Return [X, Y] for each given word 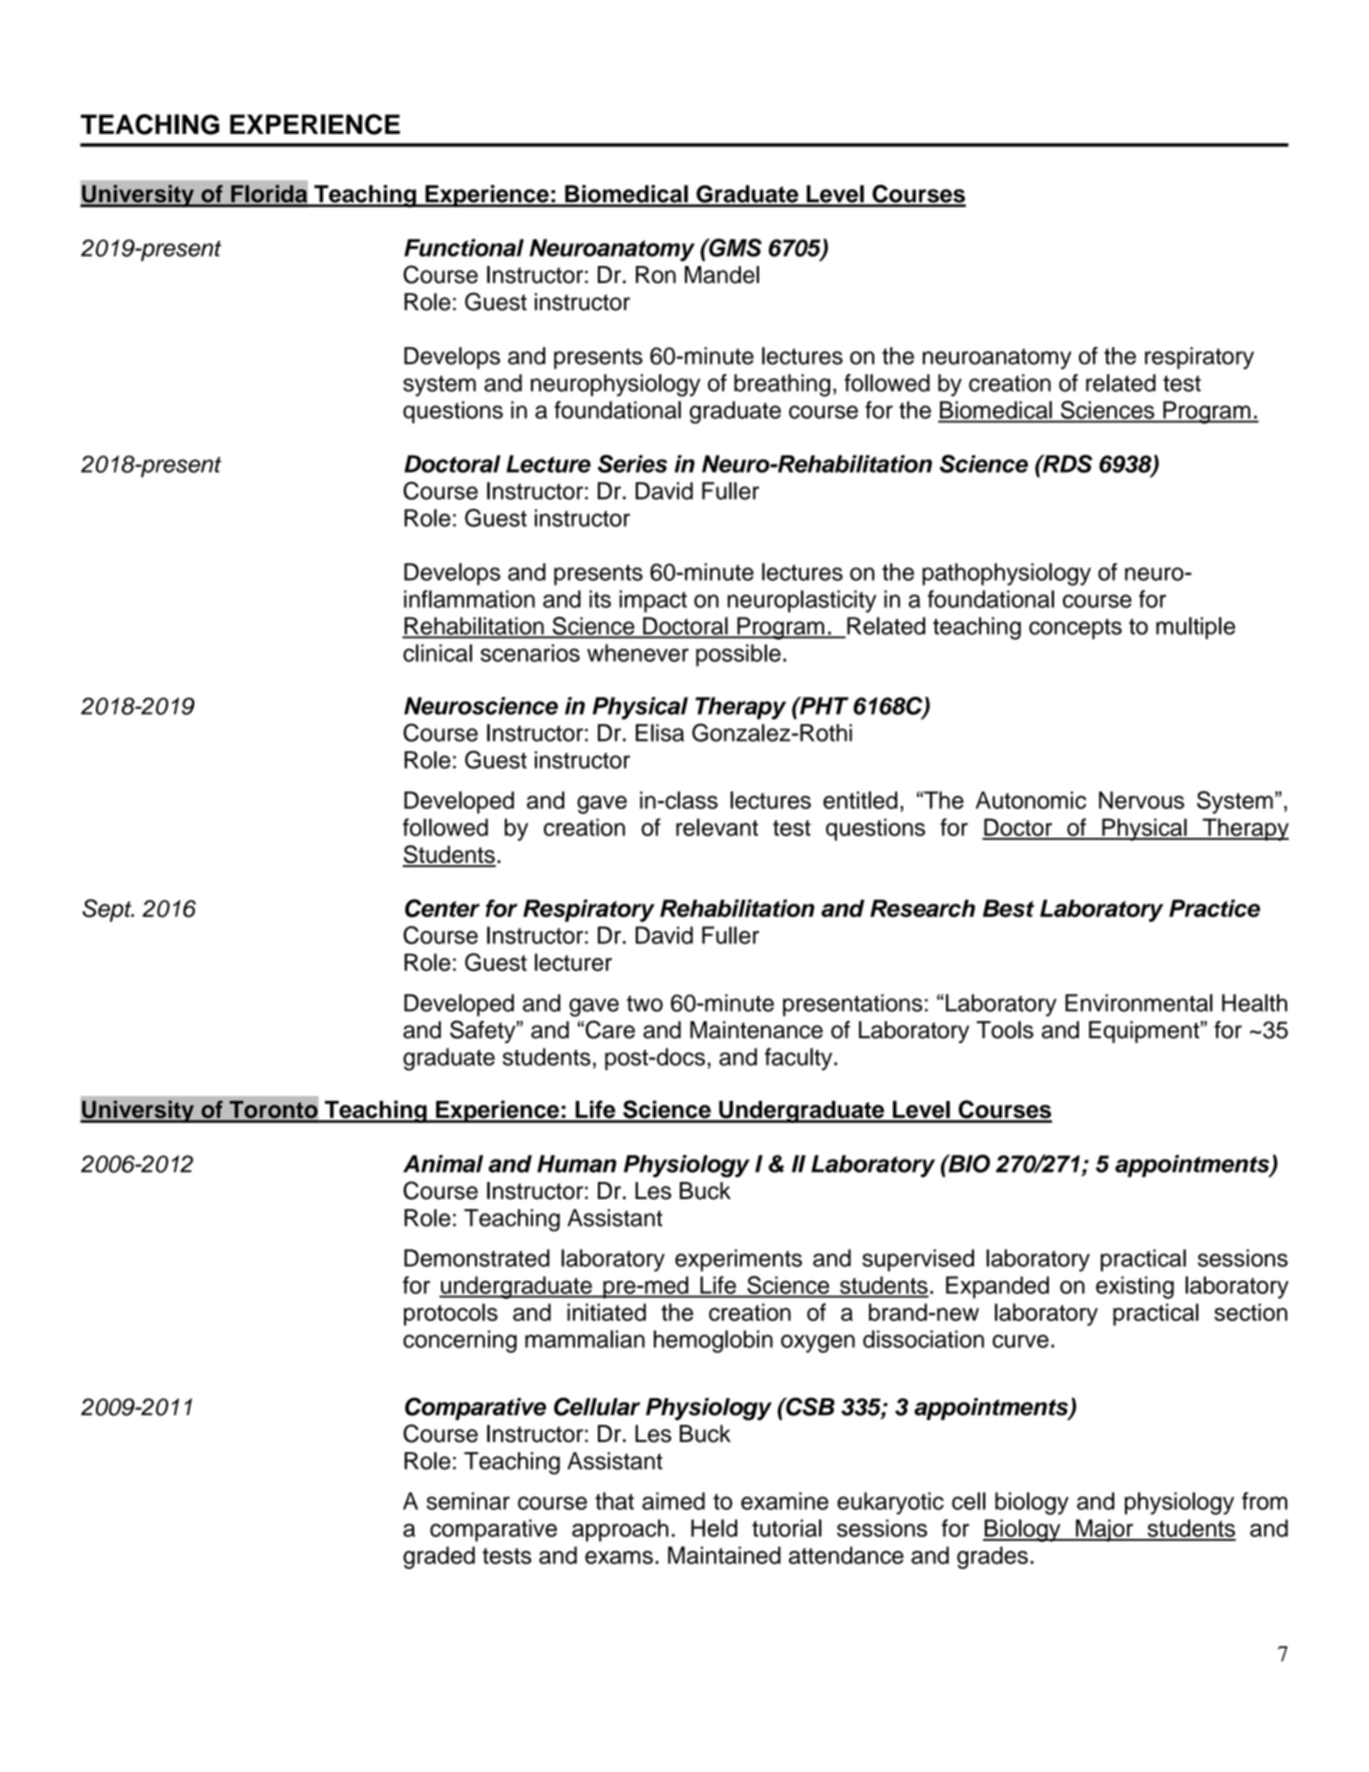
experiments [738, 1260]
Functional [464, 248]
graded [439, 1557]
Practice [1214, 908]
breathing [782, 385]
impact [653, 601]
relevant [717, 827]
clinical [437, 653]
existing [1135, 1287]
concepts [1075, 629]
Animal [443, 1164]
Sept [108, 910]
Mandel [722, 275]
